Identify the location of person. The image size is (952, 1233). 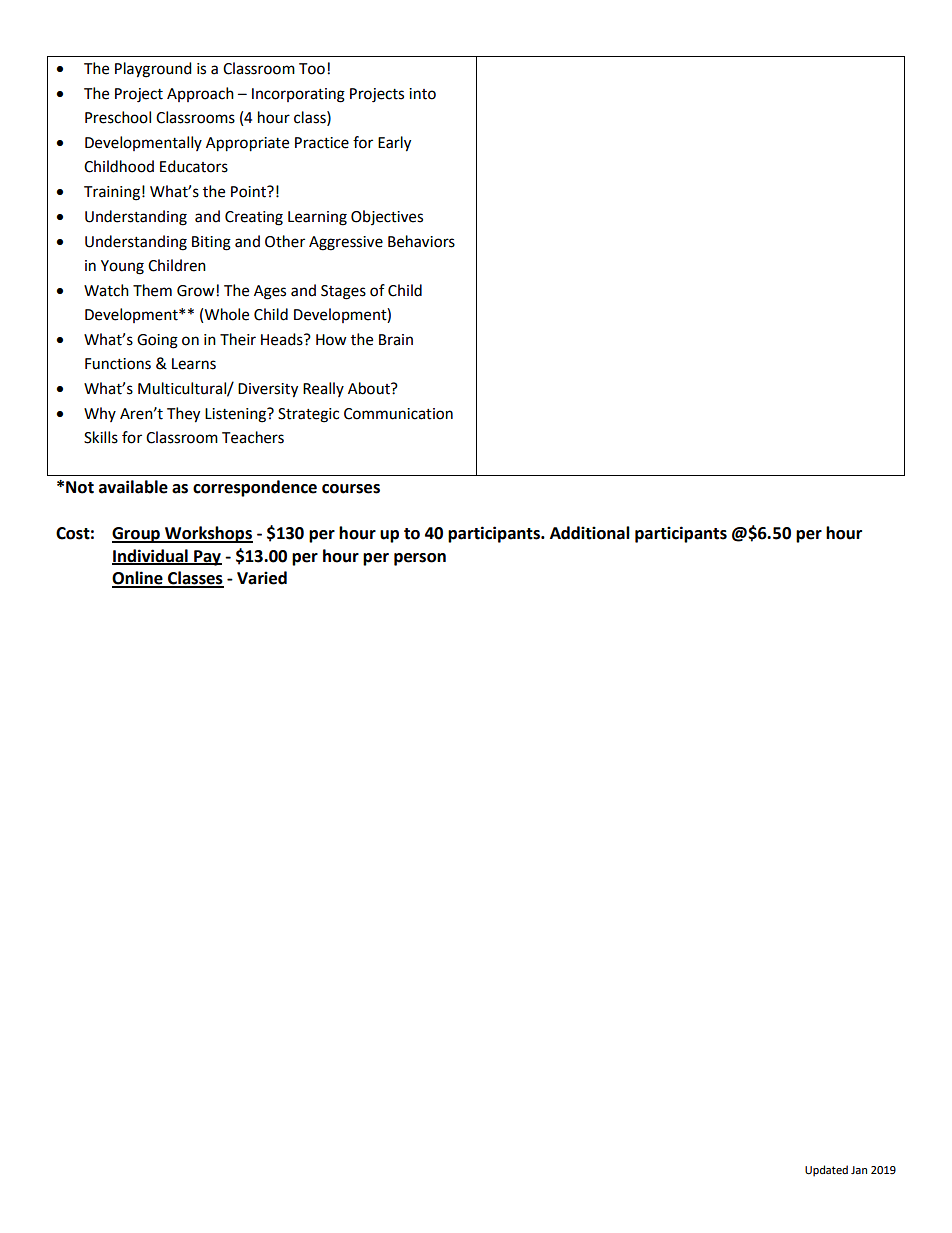
(420, 559).
